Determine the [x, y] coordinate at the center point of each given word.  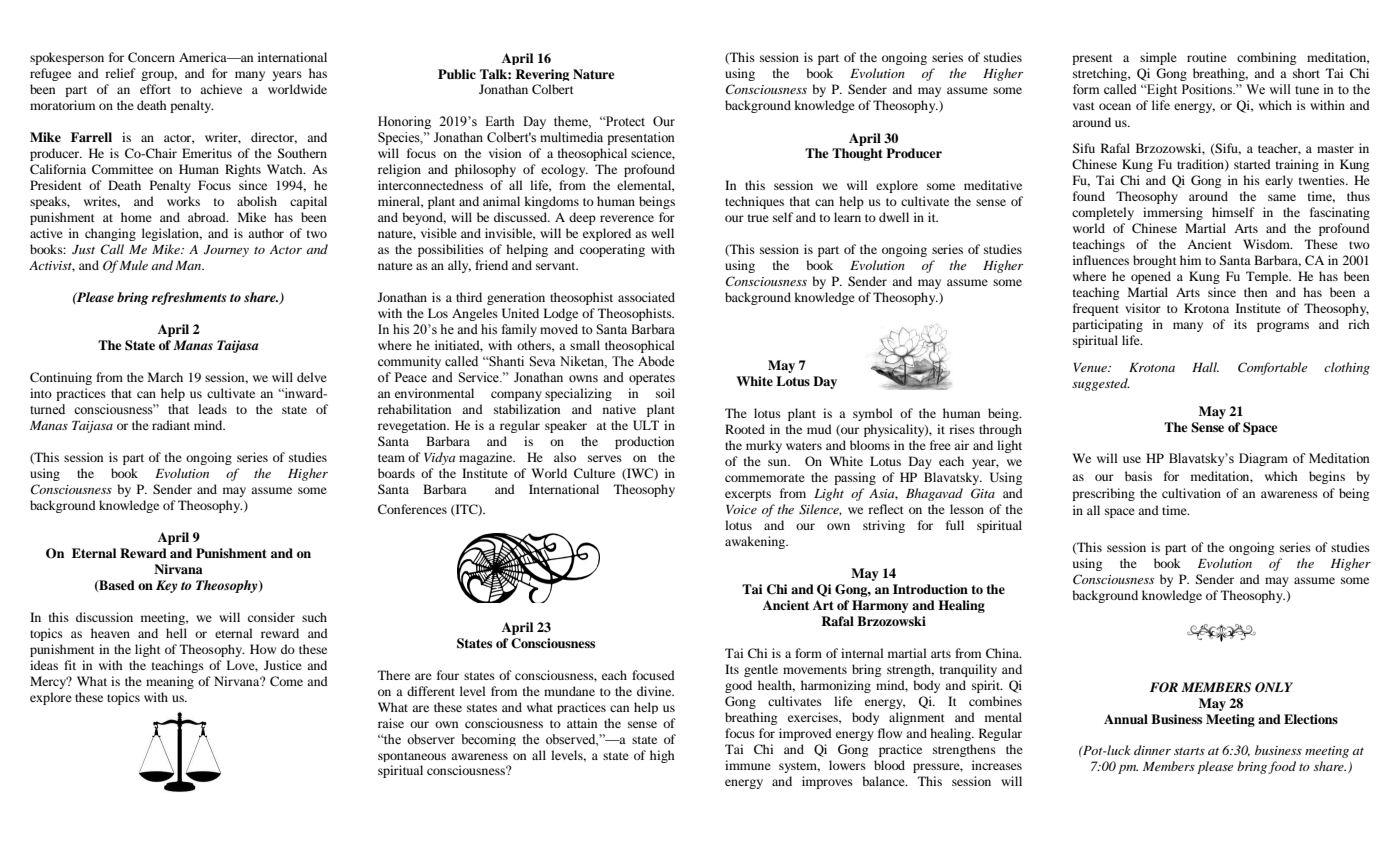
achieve [221, 89]
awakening [756, 542]
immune [748, 765]
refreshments [189, 298]
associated [646, 297]
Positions [1208, 89]
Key [167, 586]
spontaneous [412, 757]
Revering [542, 75]
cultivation [1191, 493]
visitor [1143, 308]
